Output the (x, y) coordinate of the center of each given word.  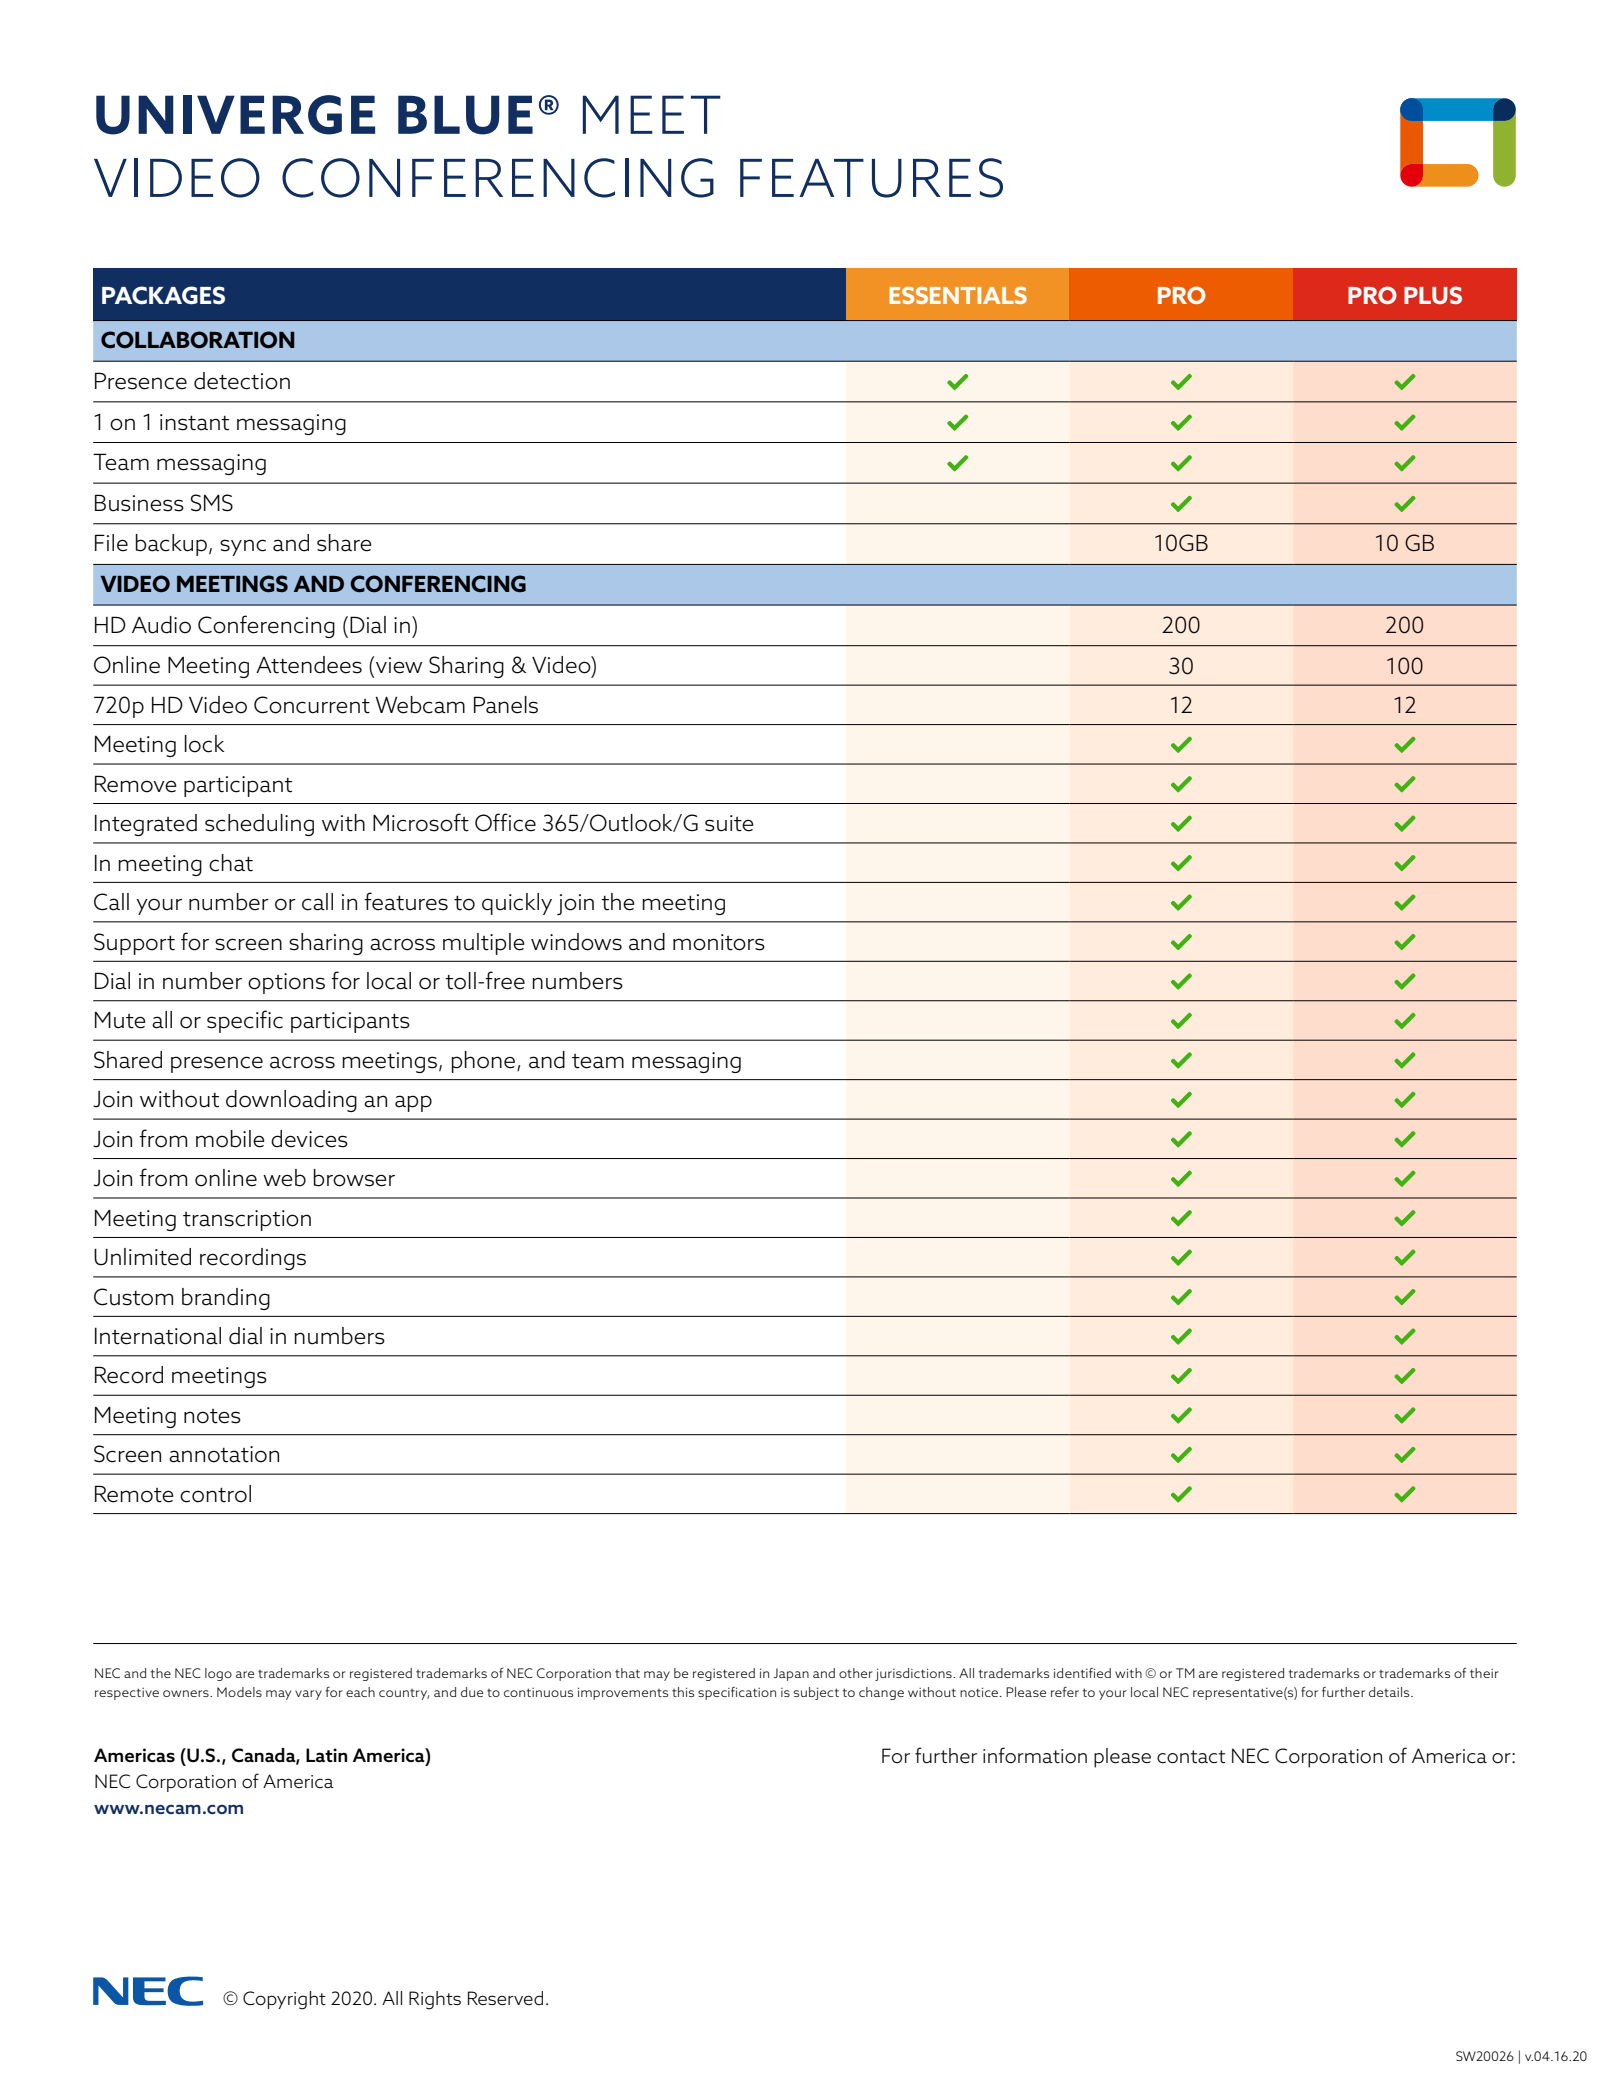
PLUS (1433, 295)
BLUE (465, 115)
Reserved (505, 1998)
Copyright (284, 2000)
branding (226, 1299)
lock (204, 744)
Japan (791, 1674)
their (1484, 1673)
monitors (719, 942)
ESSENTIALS (958, 295)
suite (729, 823)
